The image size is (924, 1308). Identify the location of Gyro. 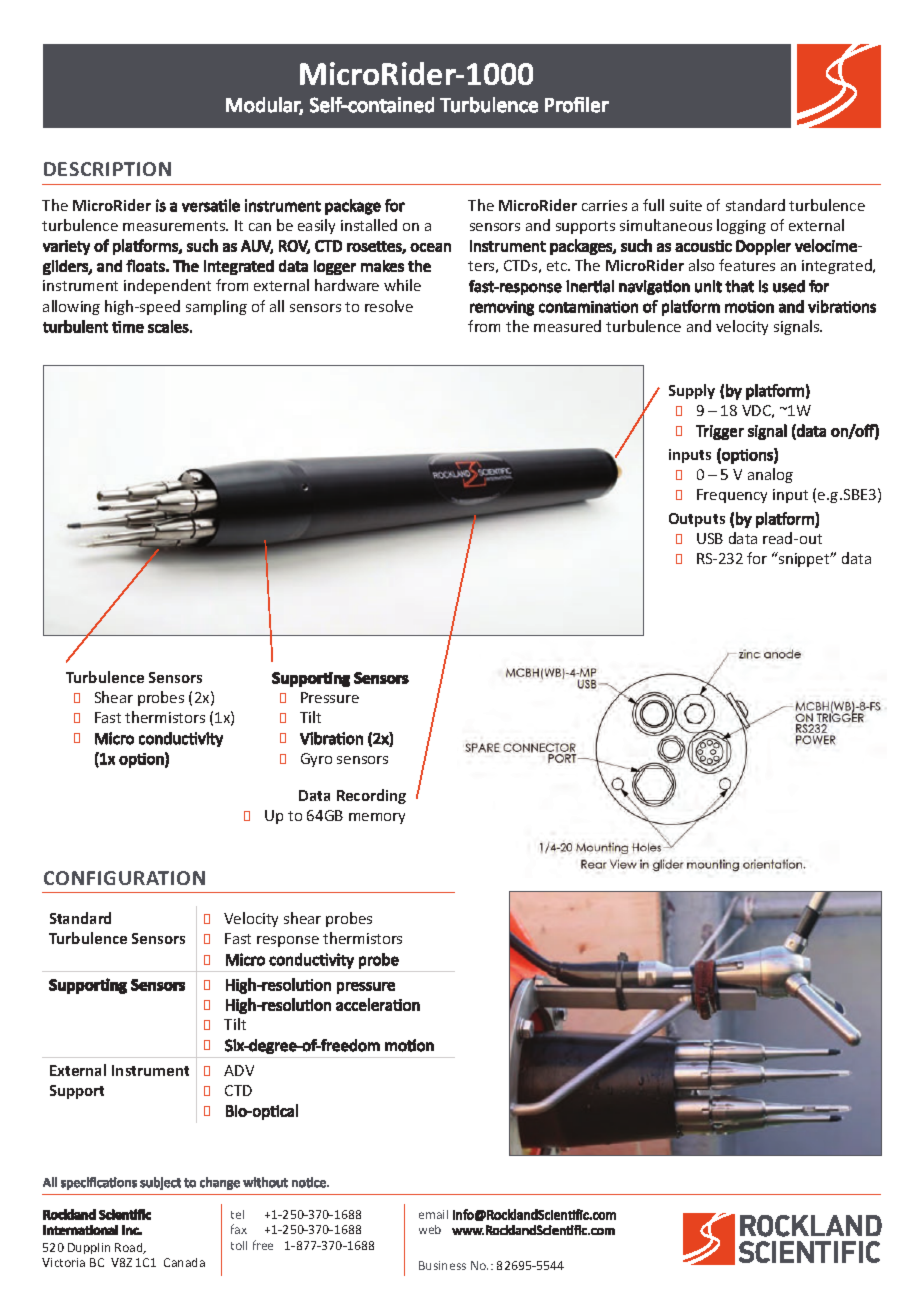
(316, 760).
